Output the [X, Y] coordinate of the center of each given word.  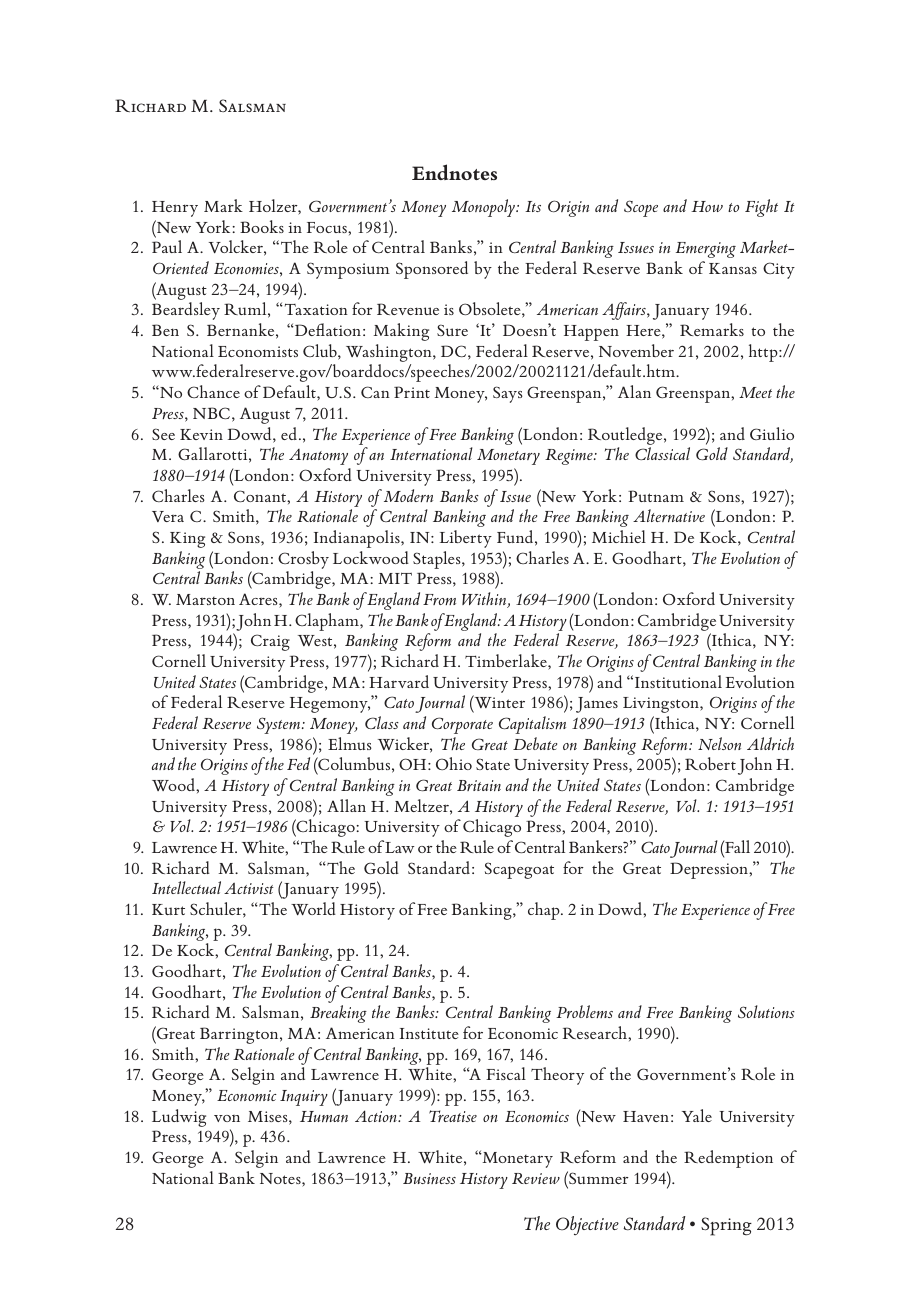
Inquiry [304, 1098]
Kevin [201, 434]
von [227, 1118]
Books [262, 226]
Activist [249, 888]
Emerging [706, 250]
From [439, 599]
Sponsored [432, 270]
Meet [755, 392]
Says [508, 394]
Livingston [662, 705]
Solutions [766, 1011]
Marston [205, 599]
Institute [429, 1033]
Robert [710, 763]
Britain [479, 785]
